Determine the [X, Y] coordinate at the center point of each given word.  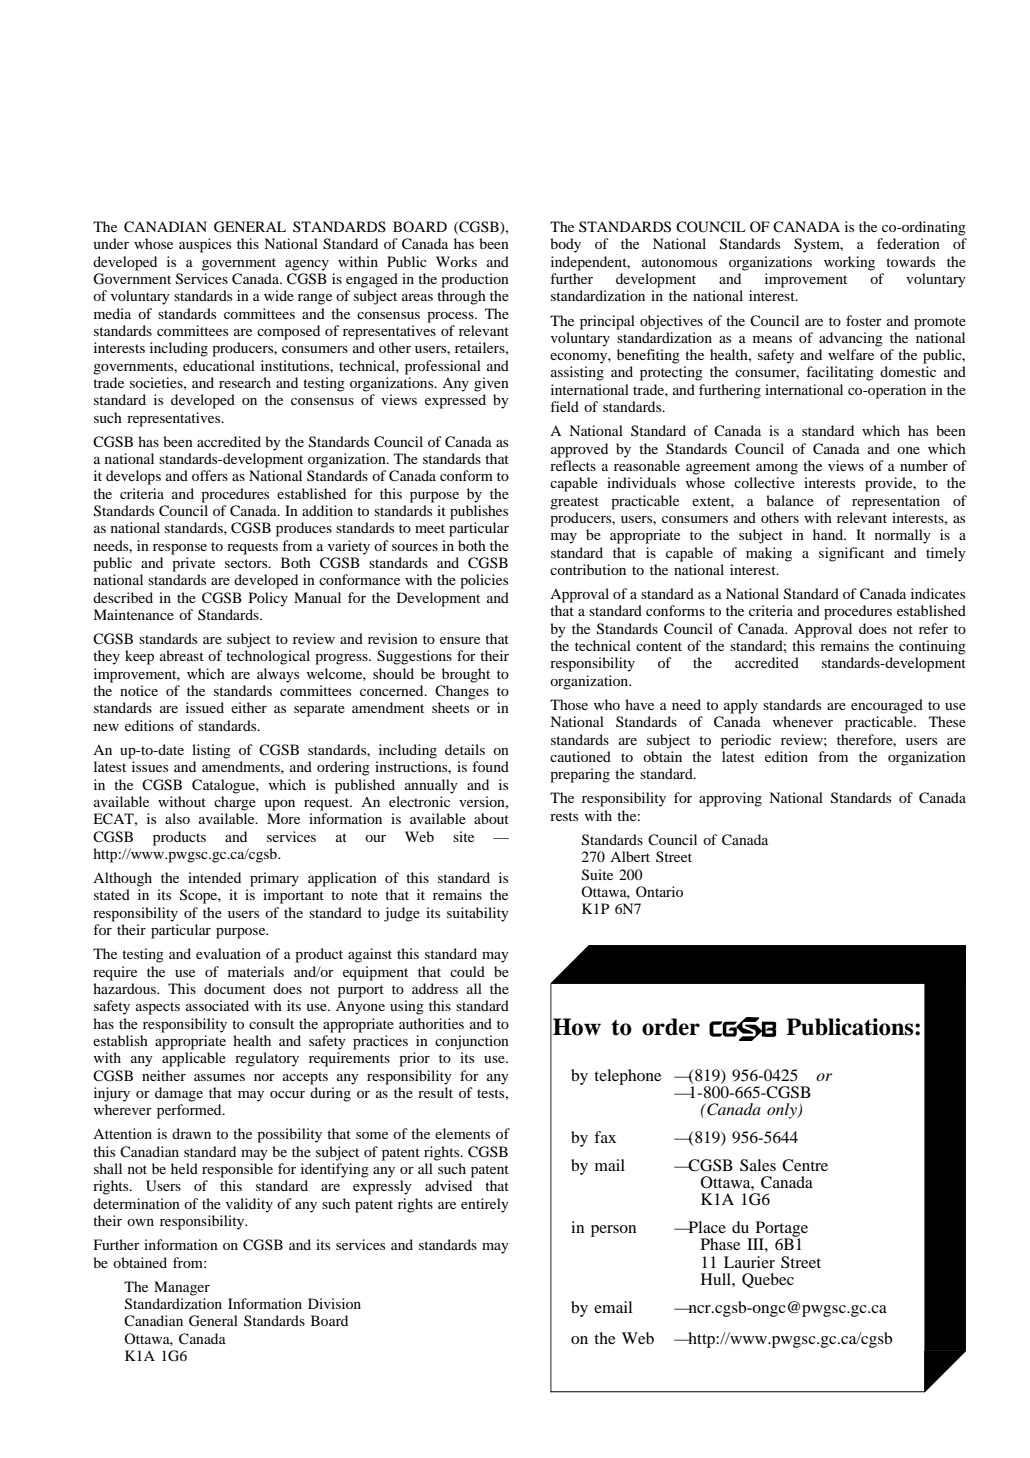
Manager [182, 1288]
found [490, 766]
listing [211, 751]
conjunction [472, 1042]
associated [217, 1005]
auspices [205, 245]
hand [829, 534]
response [180, 549]
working [849, 263]
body [565, 245]
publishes [479, 512]
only [783, 1111]
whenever [803, 721]
